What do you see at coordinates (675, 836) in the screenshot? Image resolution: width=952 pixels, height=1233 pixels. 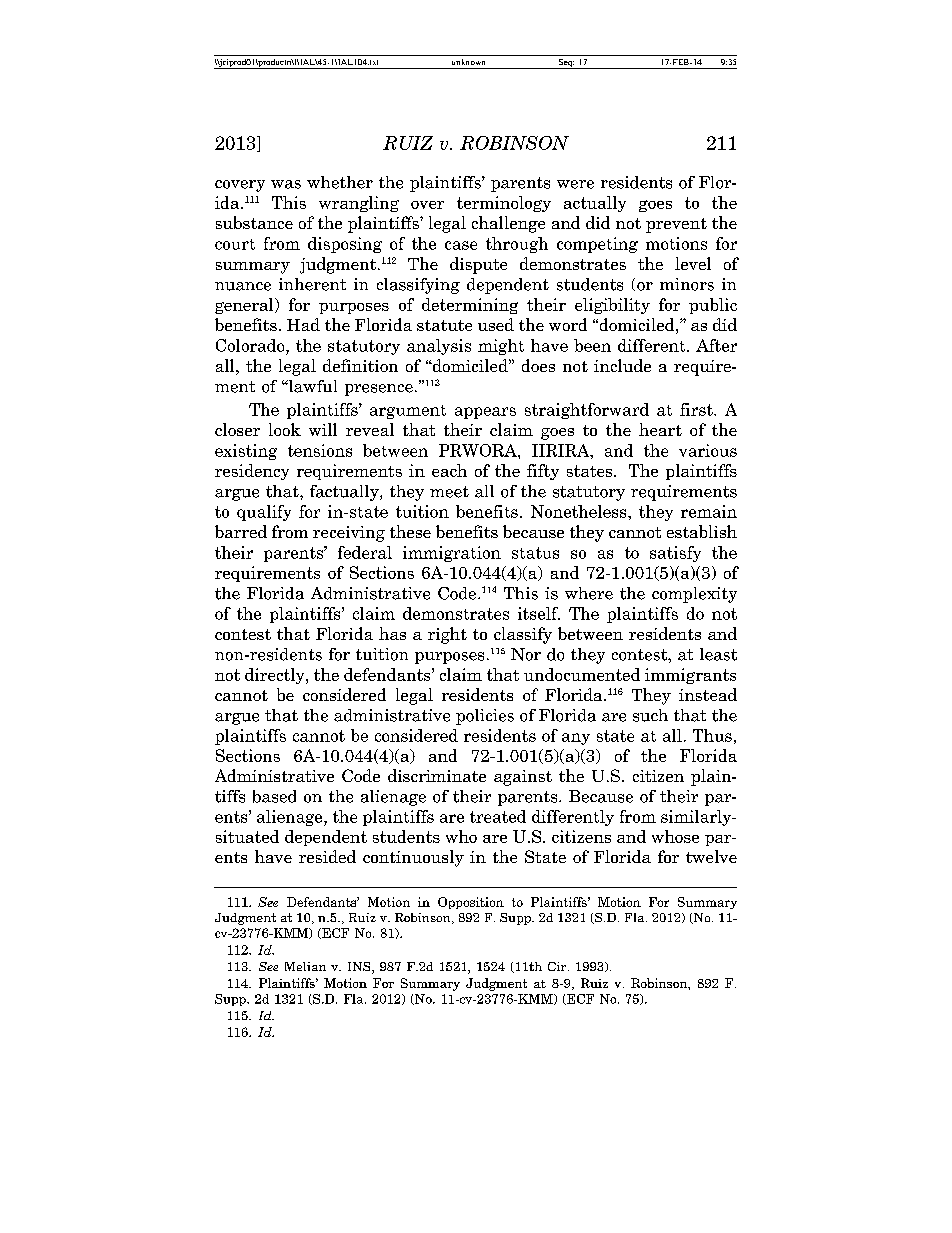 I see `whose` at bounding box center [675, 836].
